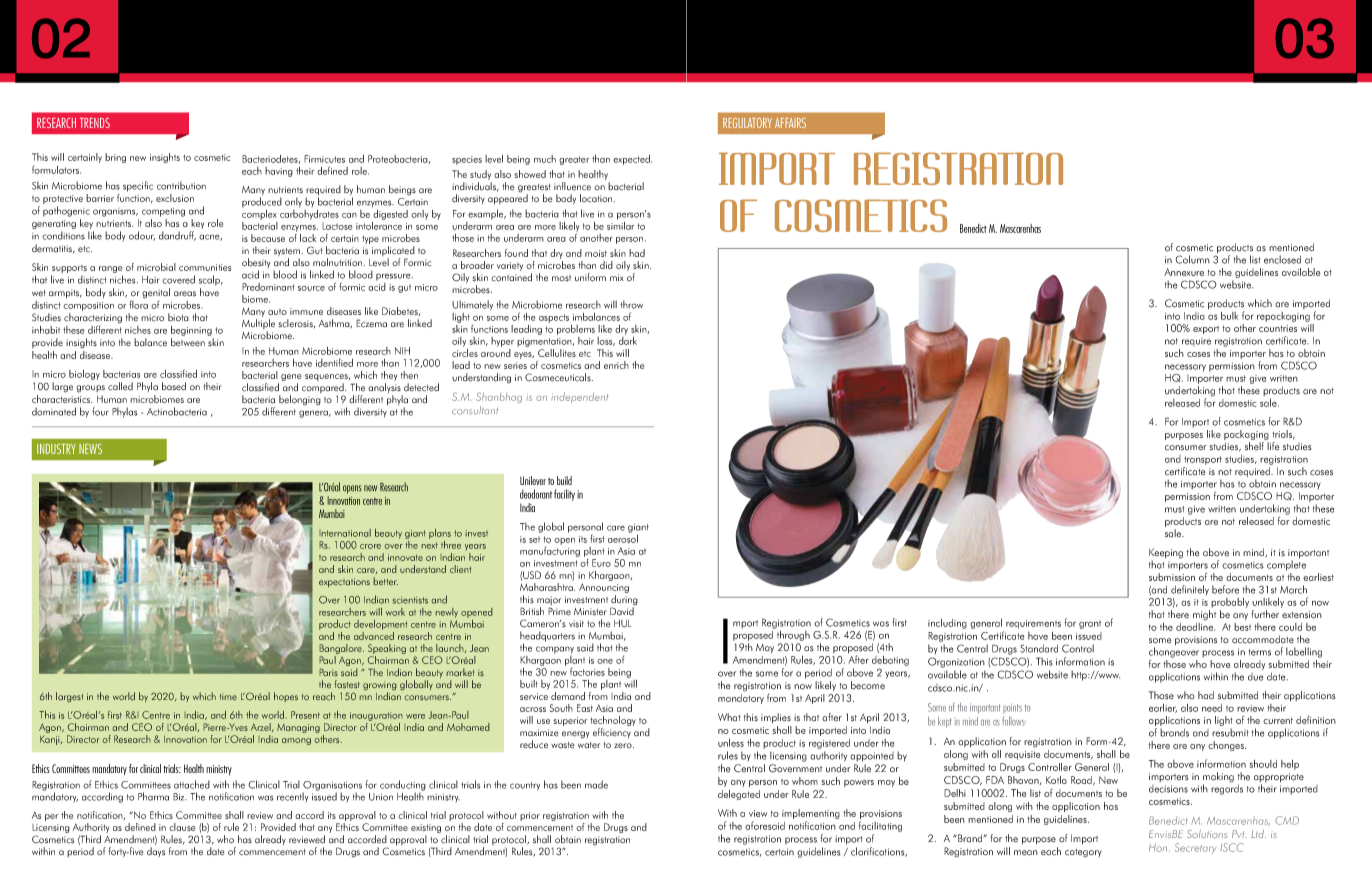 Image resolution: width=1372 pixels, height=887 pixels. What do you see at coordinates (1260, 652) in the image?
I see `terms` at bounding box center [1260, 652].
